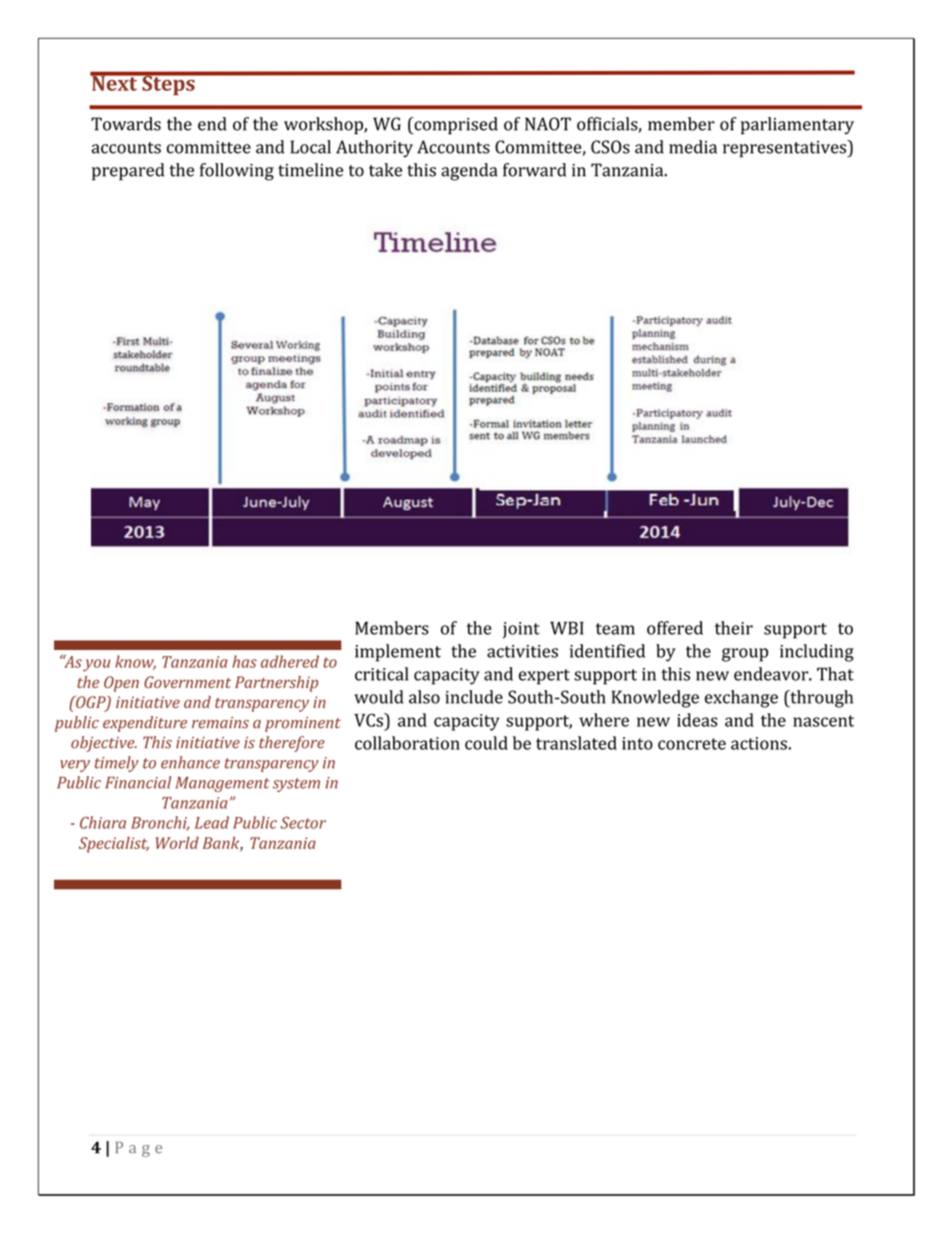 This screenshot has width=952, height=1233. I want to click on comprised, so click(455, 126).
